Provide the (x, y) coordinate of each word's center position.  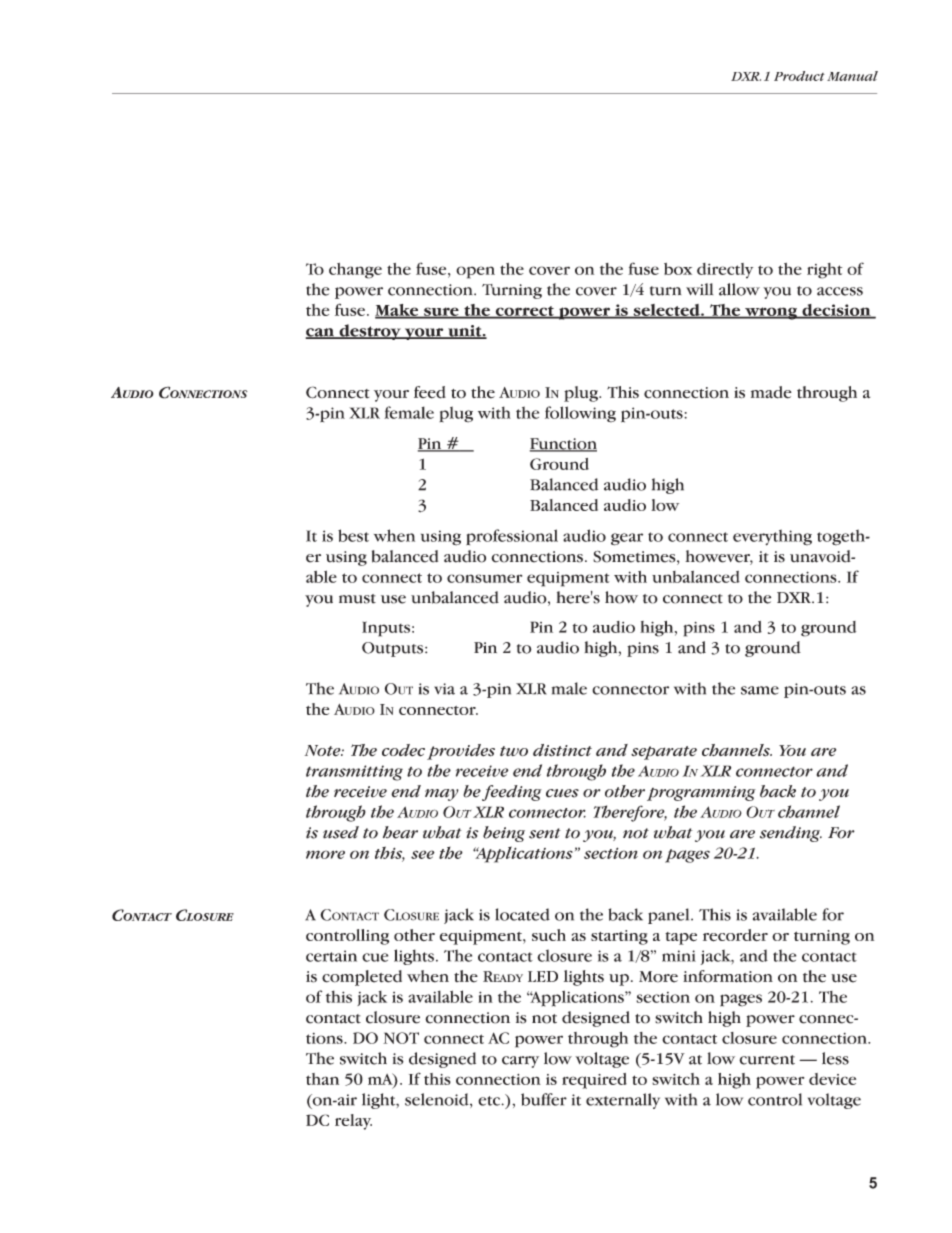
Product (799, 76)
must (357, 599)
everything (772, 537)
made (771, 392)
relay (353, 1122)
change (355, 271)
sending (791, 834)
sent (545, 833)
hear (400, 832)
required (594, 1081)
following (580, 414)
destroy (370, 332)
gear (627, 539)
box (678, 269)
